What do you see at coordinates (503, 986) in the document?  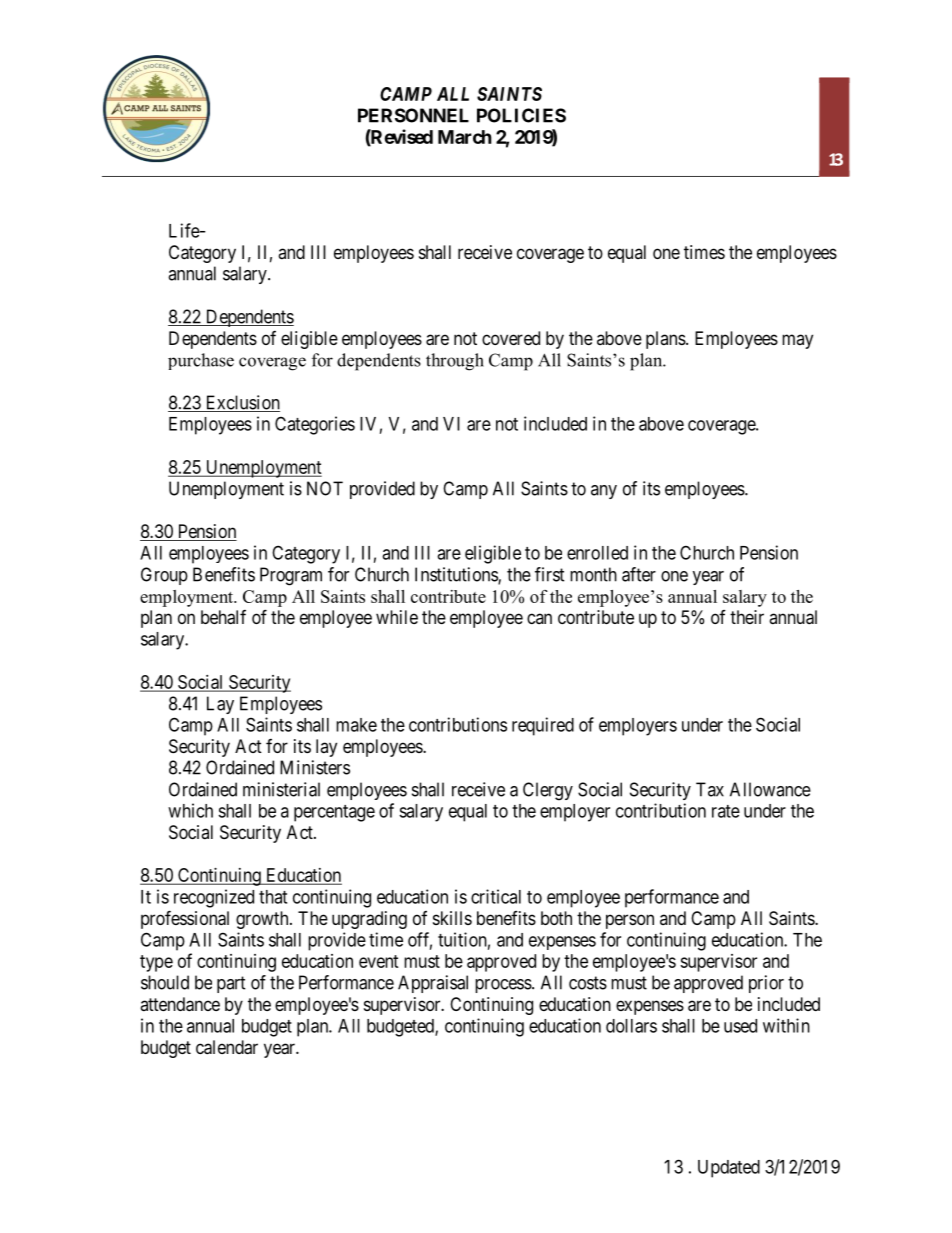 I see `process` at bounding box center [503, 986].
